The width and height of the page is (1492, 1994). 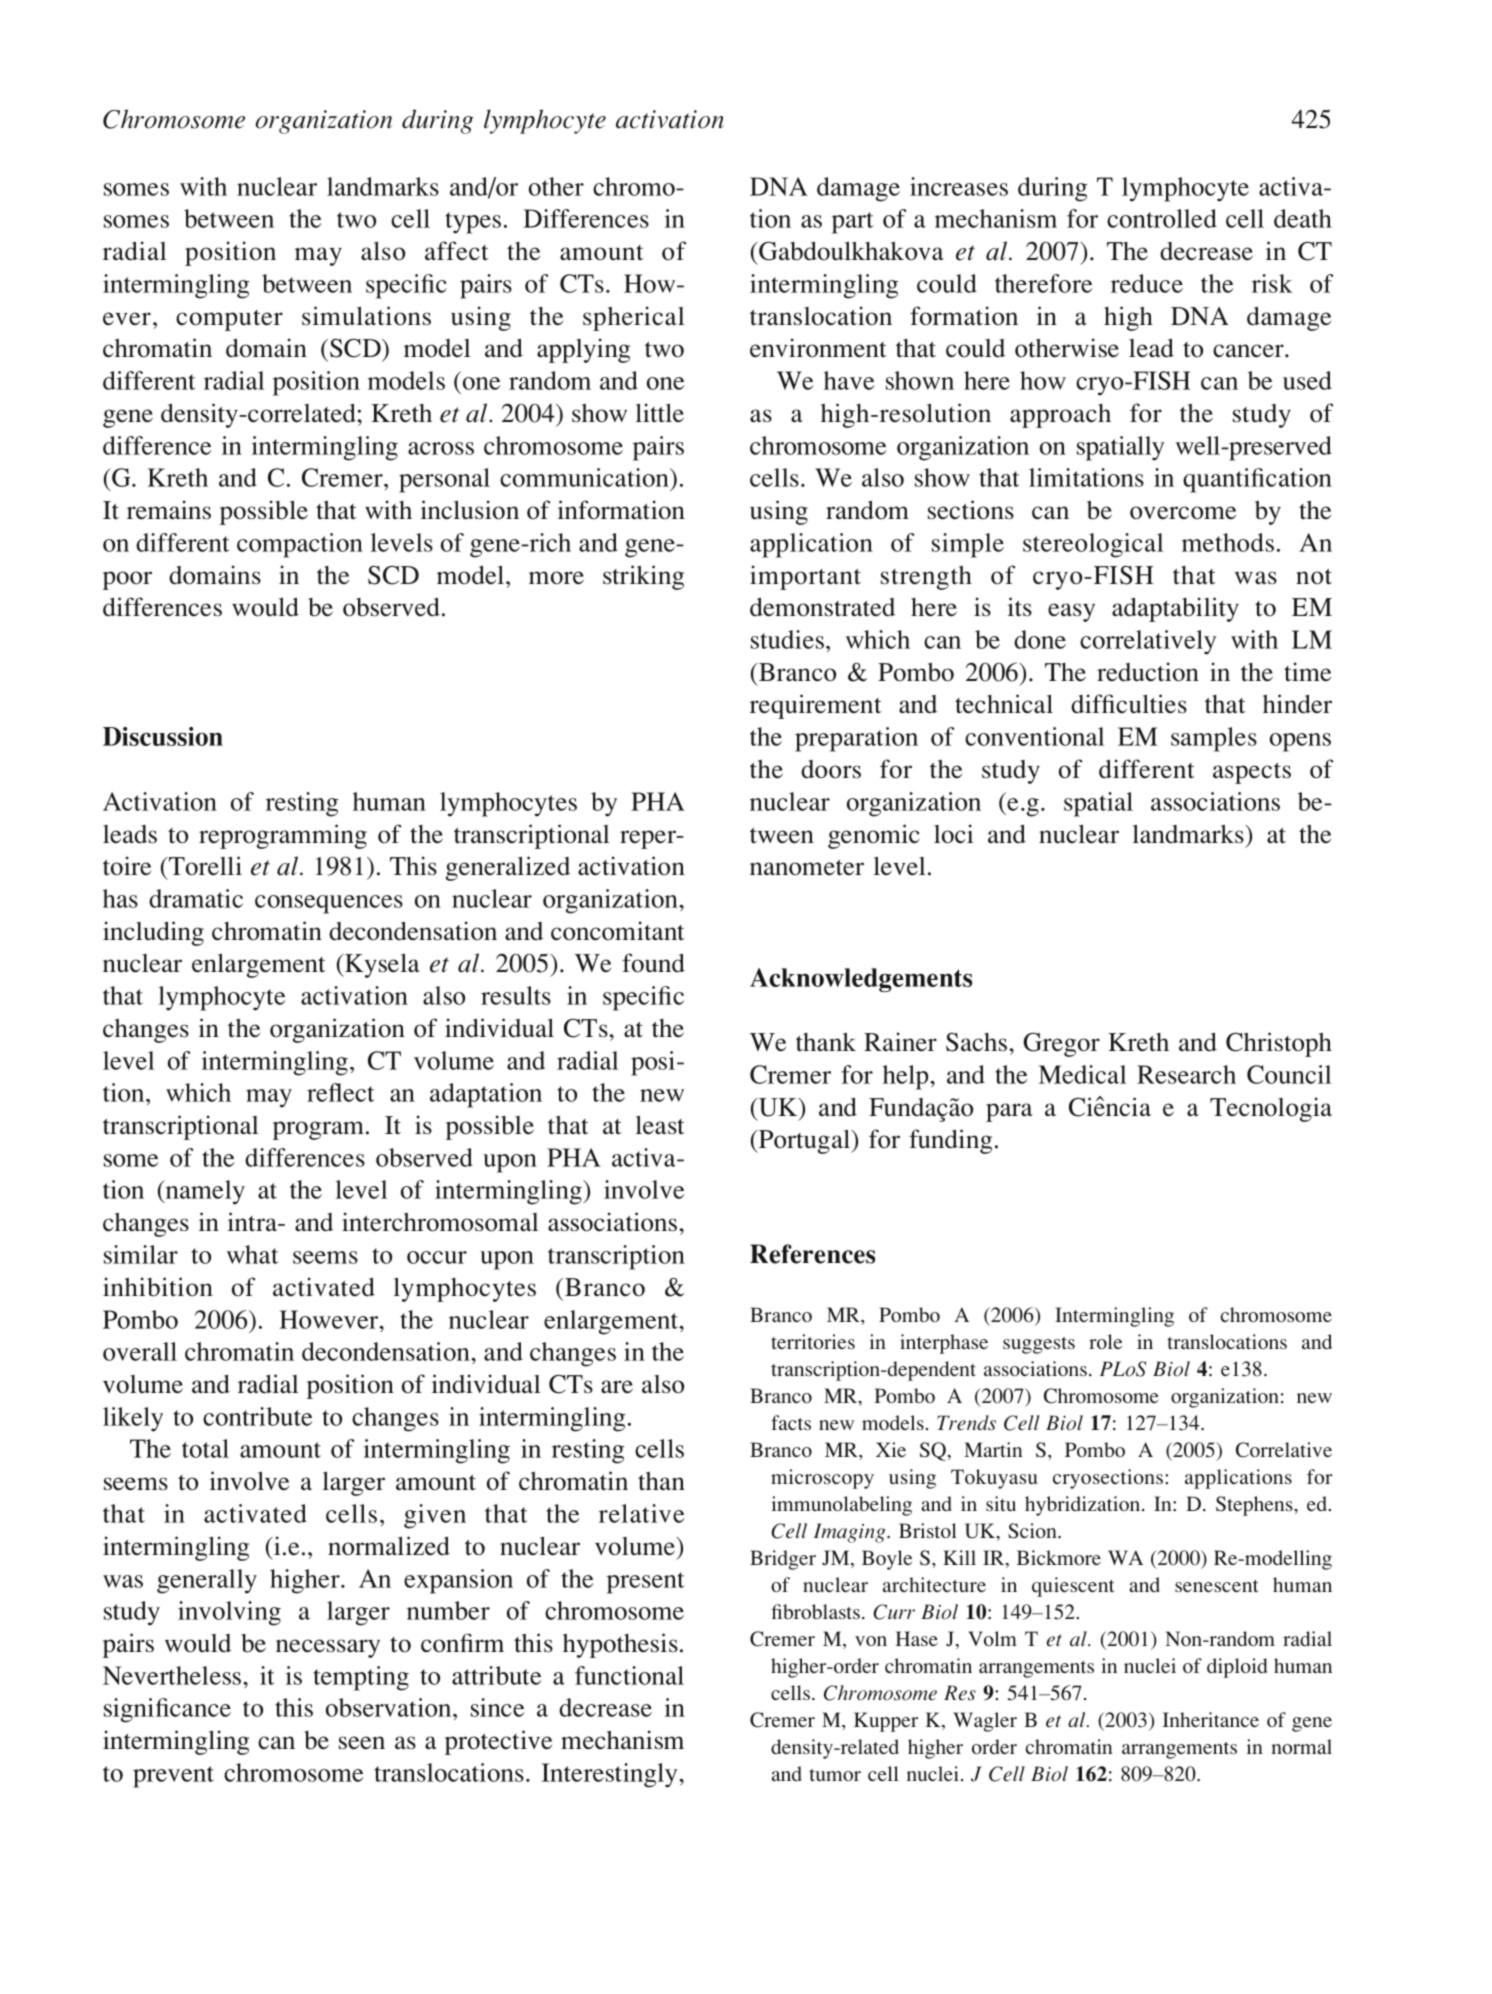 I want to click on References, so click(x=812, y=1254).
